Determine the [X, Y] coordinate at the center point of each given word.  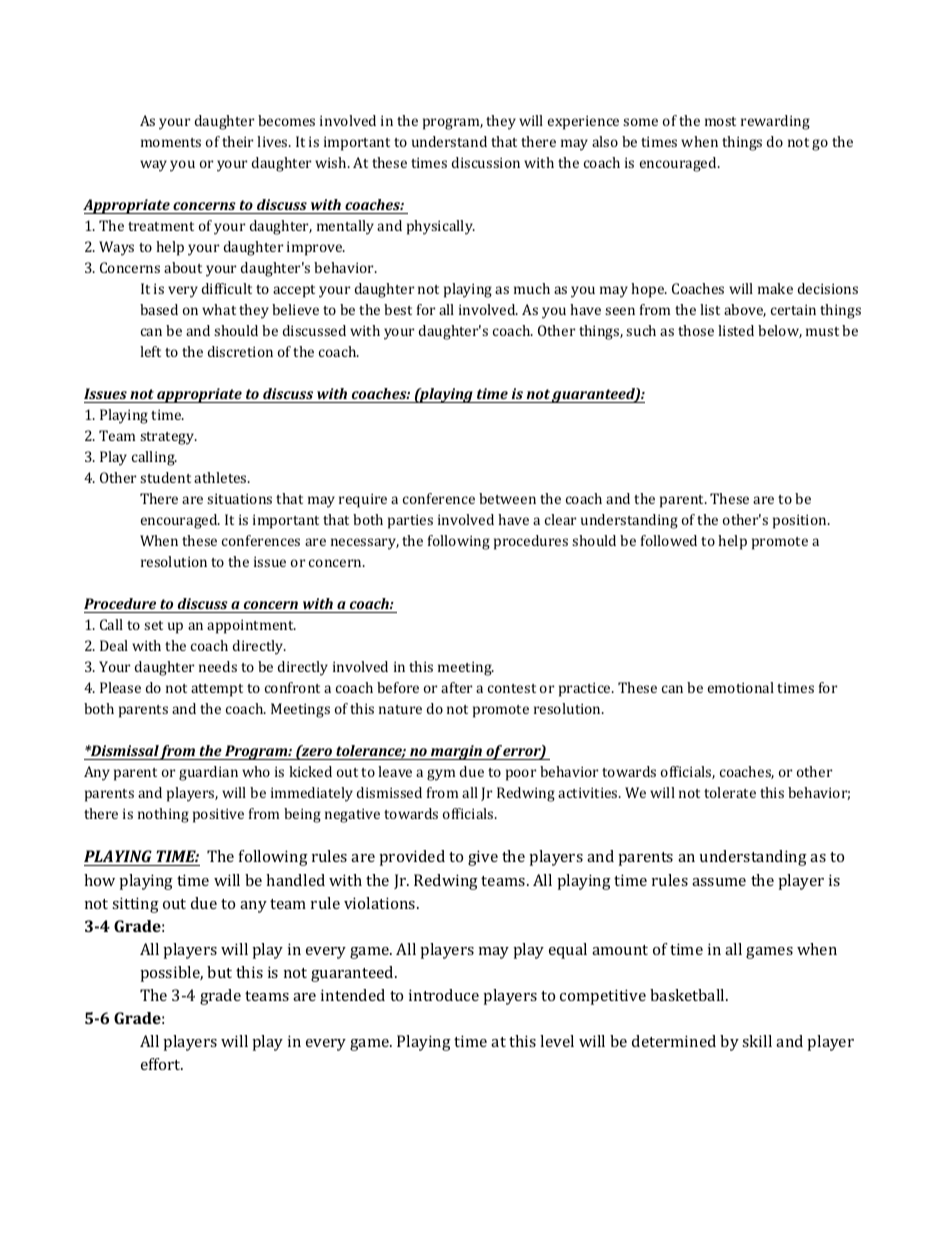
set [153, 625]
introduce [444, 995]
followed [669, 540]
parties [410, 521]
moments [171, 142]
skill [757, 1041]
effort [162, 1064]
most [720, 121]
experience [583, 122]
